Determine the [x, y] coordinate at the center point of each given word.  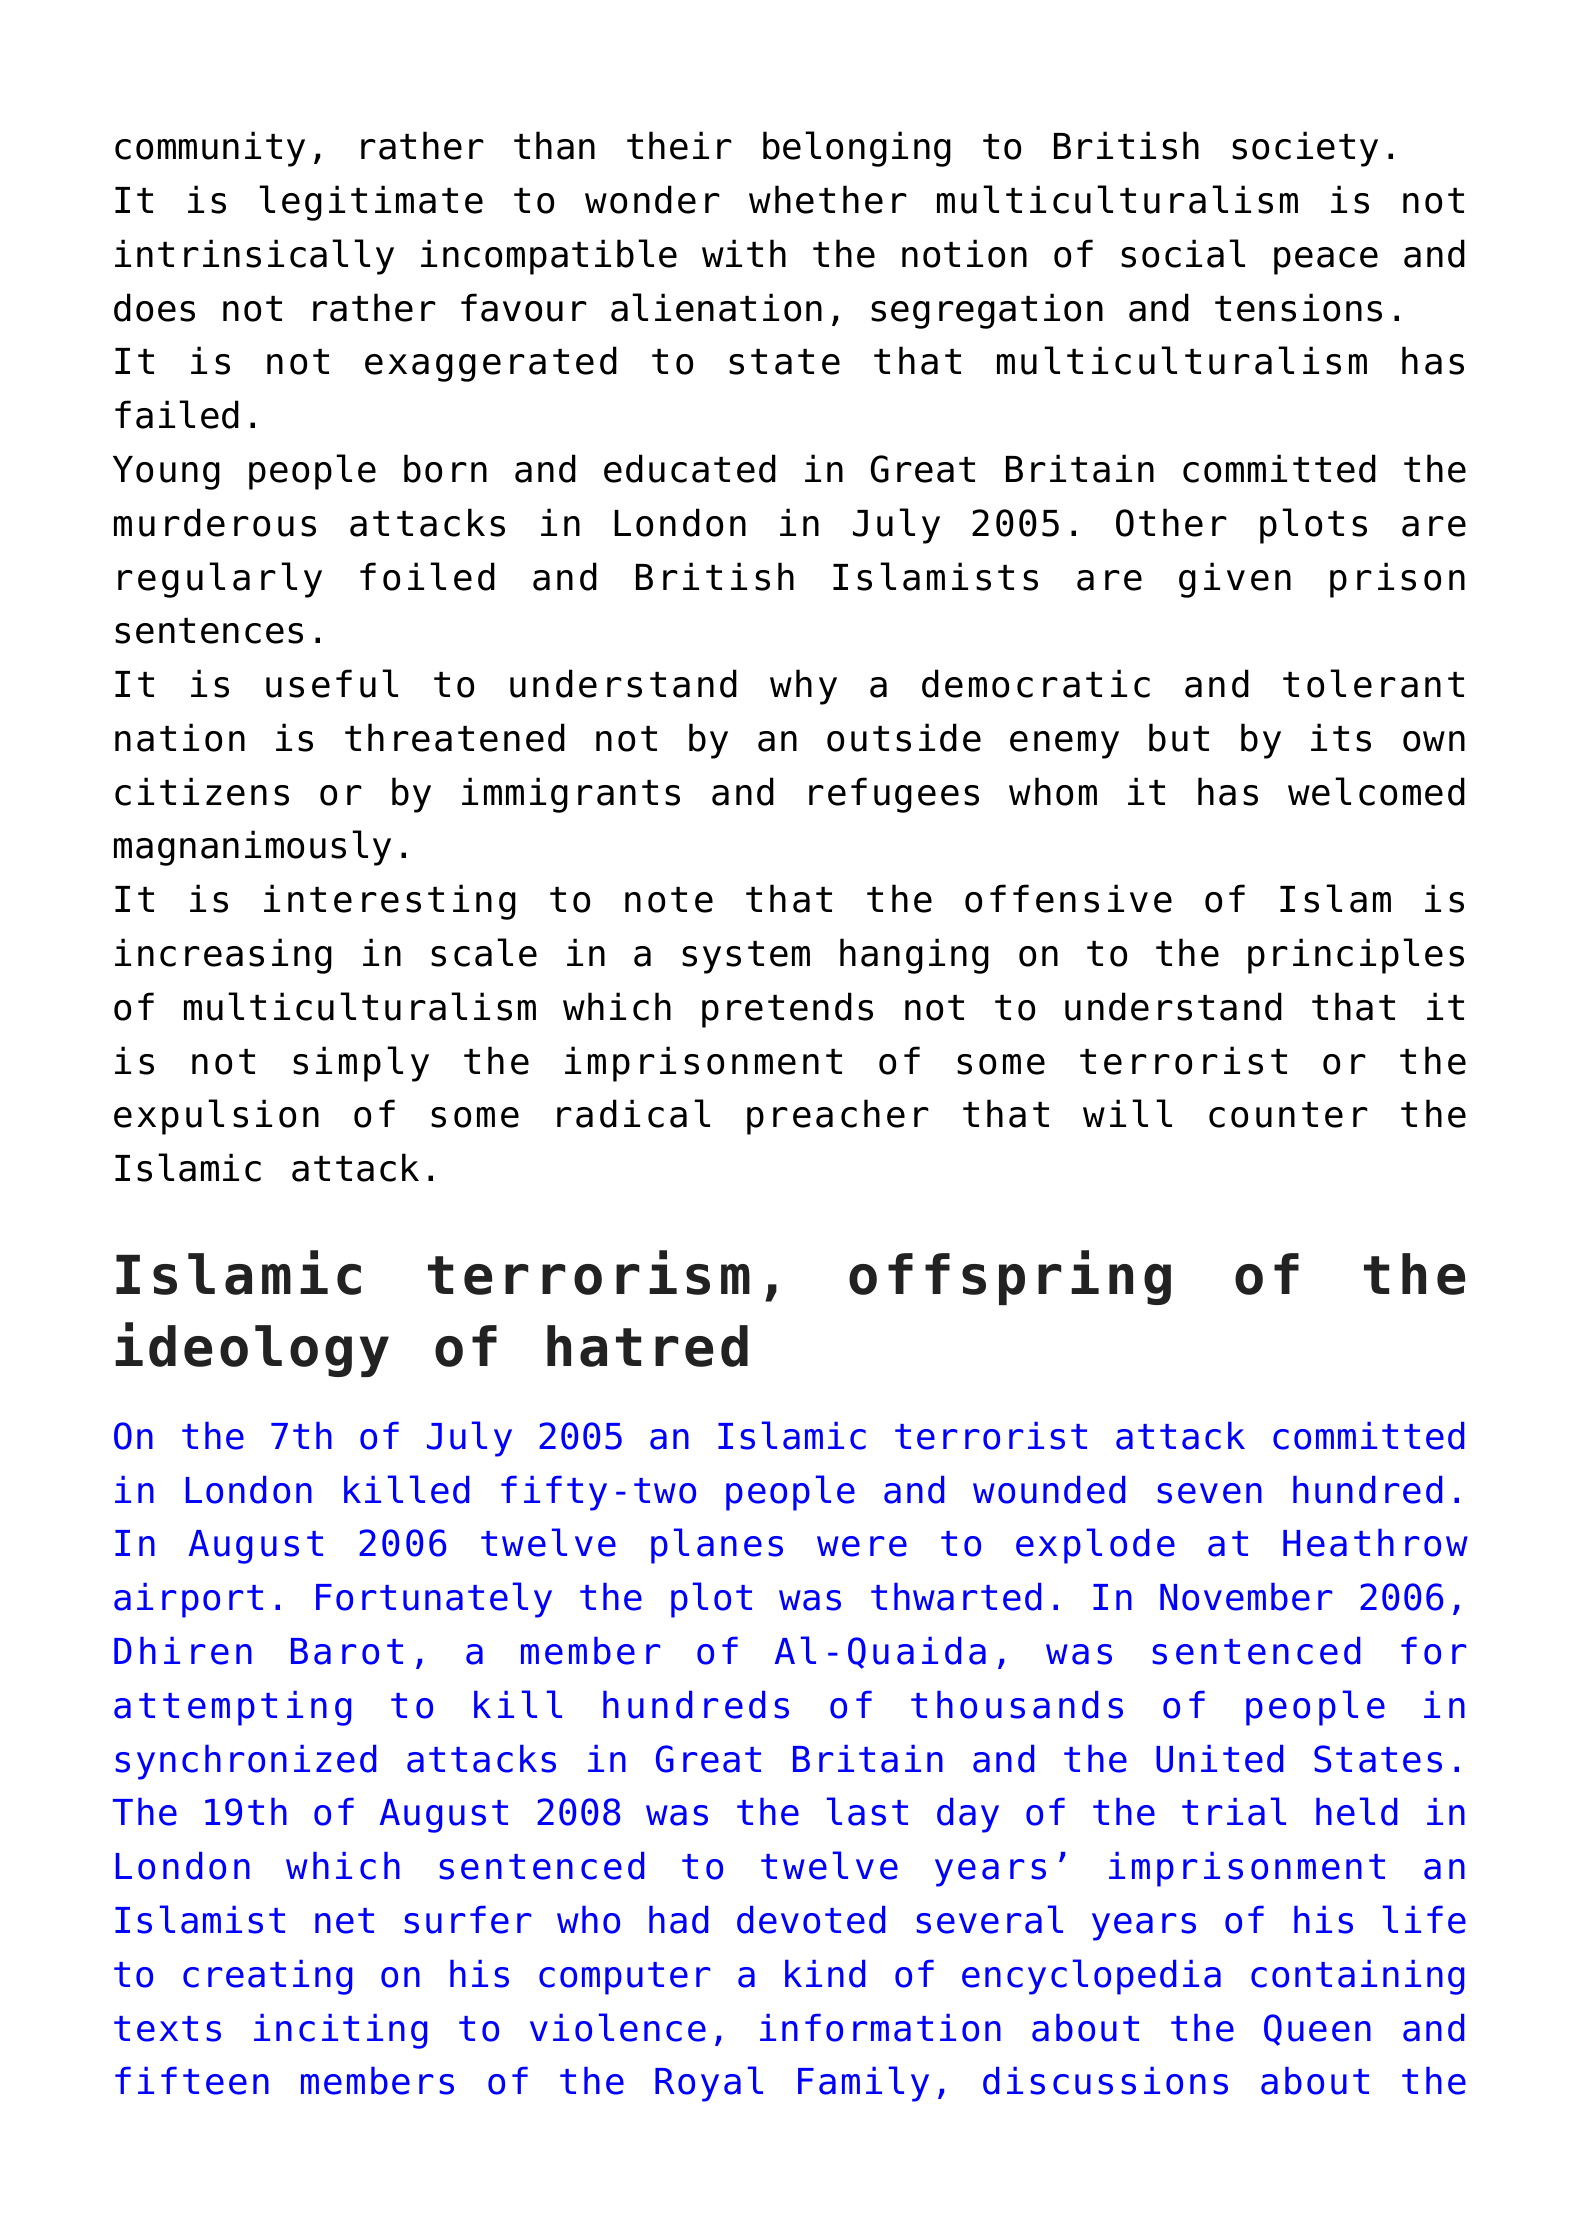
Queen [1317, 2030]
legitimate [371, 203]
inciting [340, 2031]
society [1305, 149]
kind [825, 1974]
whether [828, 199]
